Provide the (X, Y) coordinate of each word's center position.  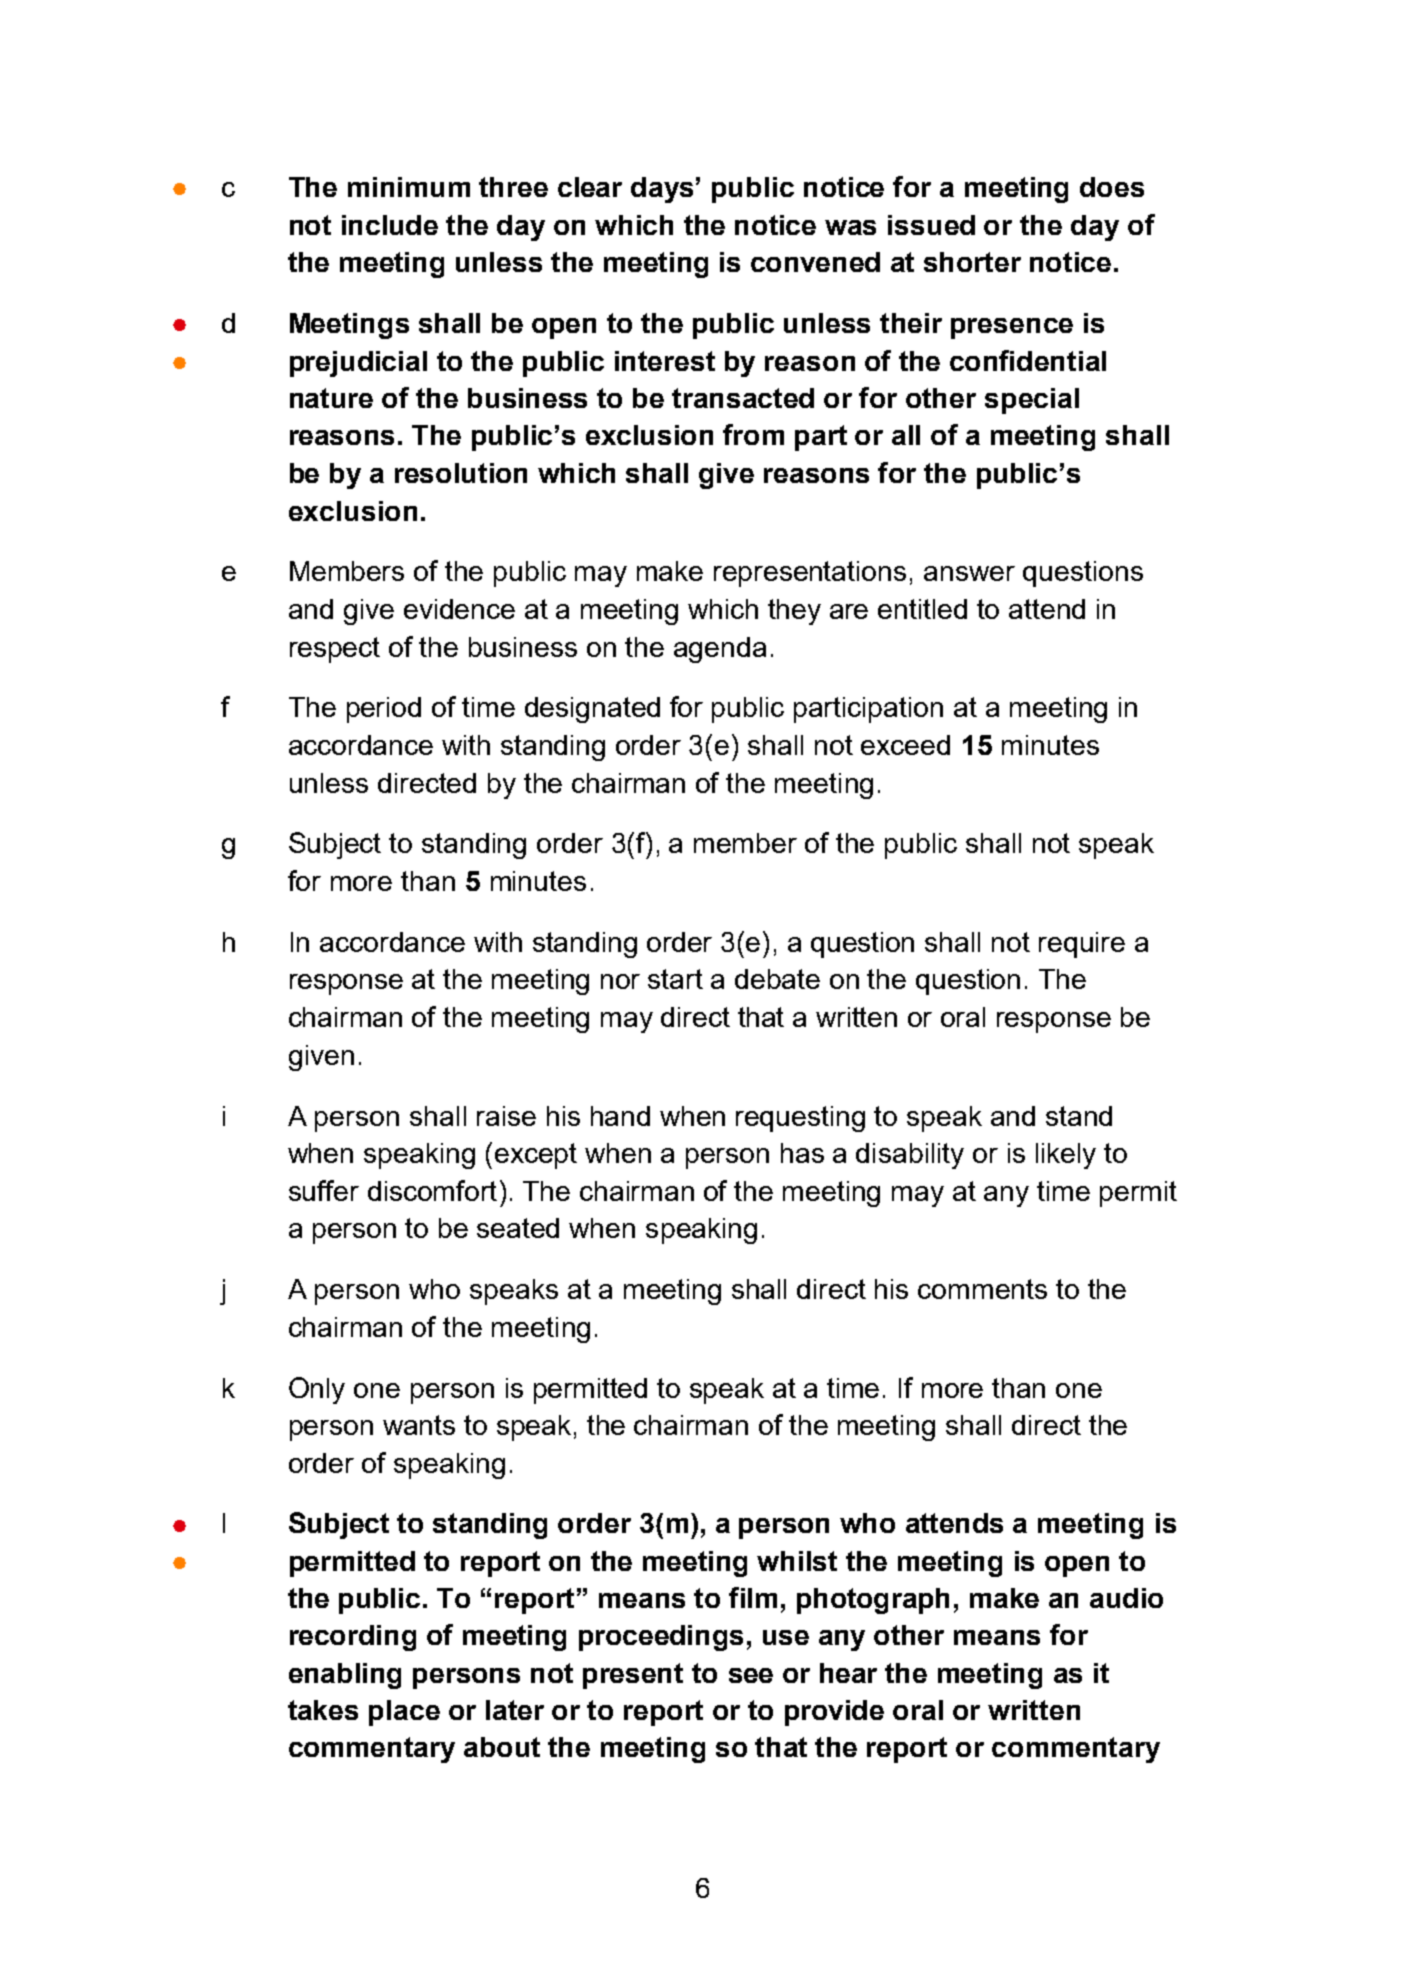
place (404, 1713)
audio (1126, 1598)
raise (506, 1116)
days (662, 190)
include (390, 225)
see (751, 1675)
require (1082, 945)
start (675, 979)
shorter (972, 262)
